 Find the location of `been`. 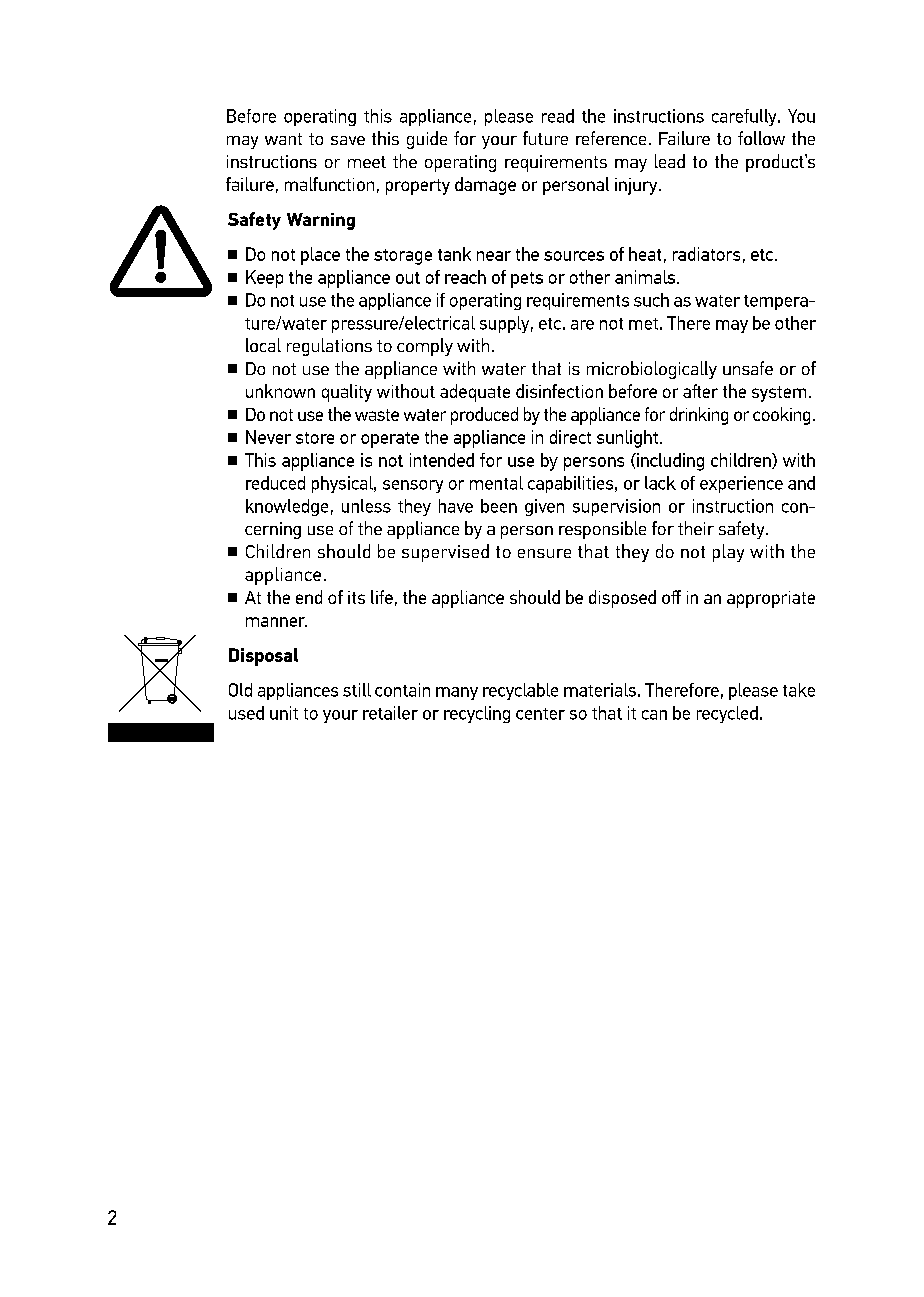

been is located at coordinates (499, 506).
